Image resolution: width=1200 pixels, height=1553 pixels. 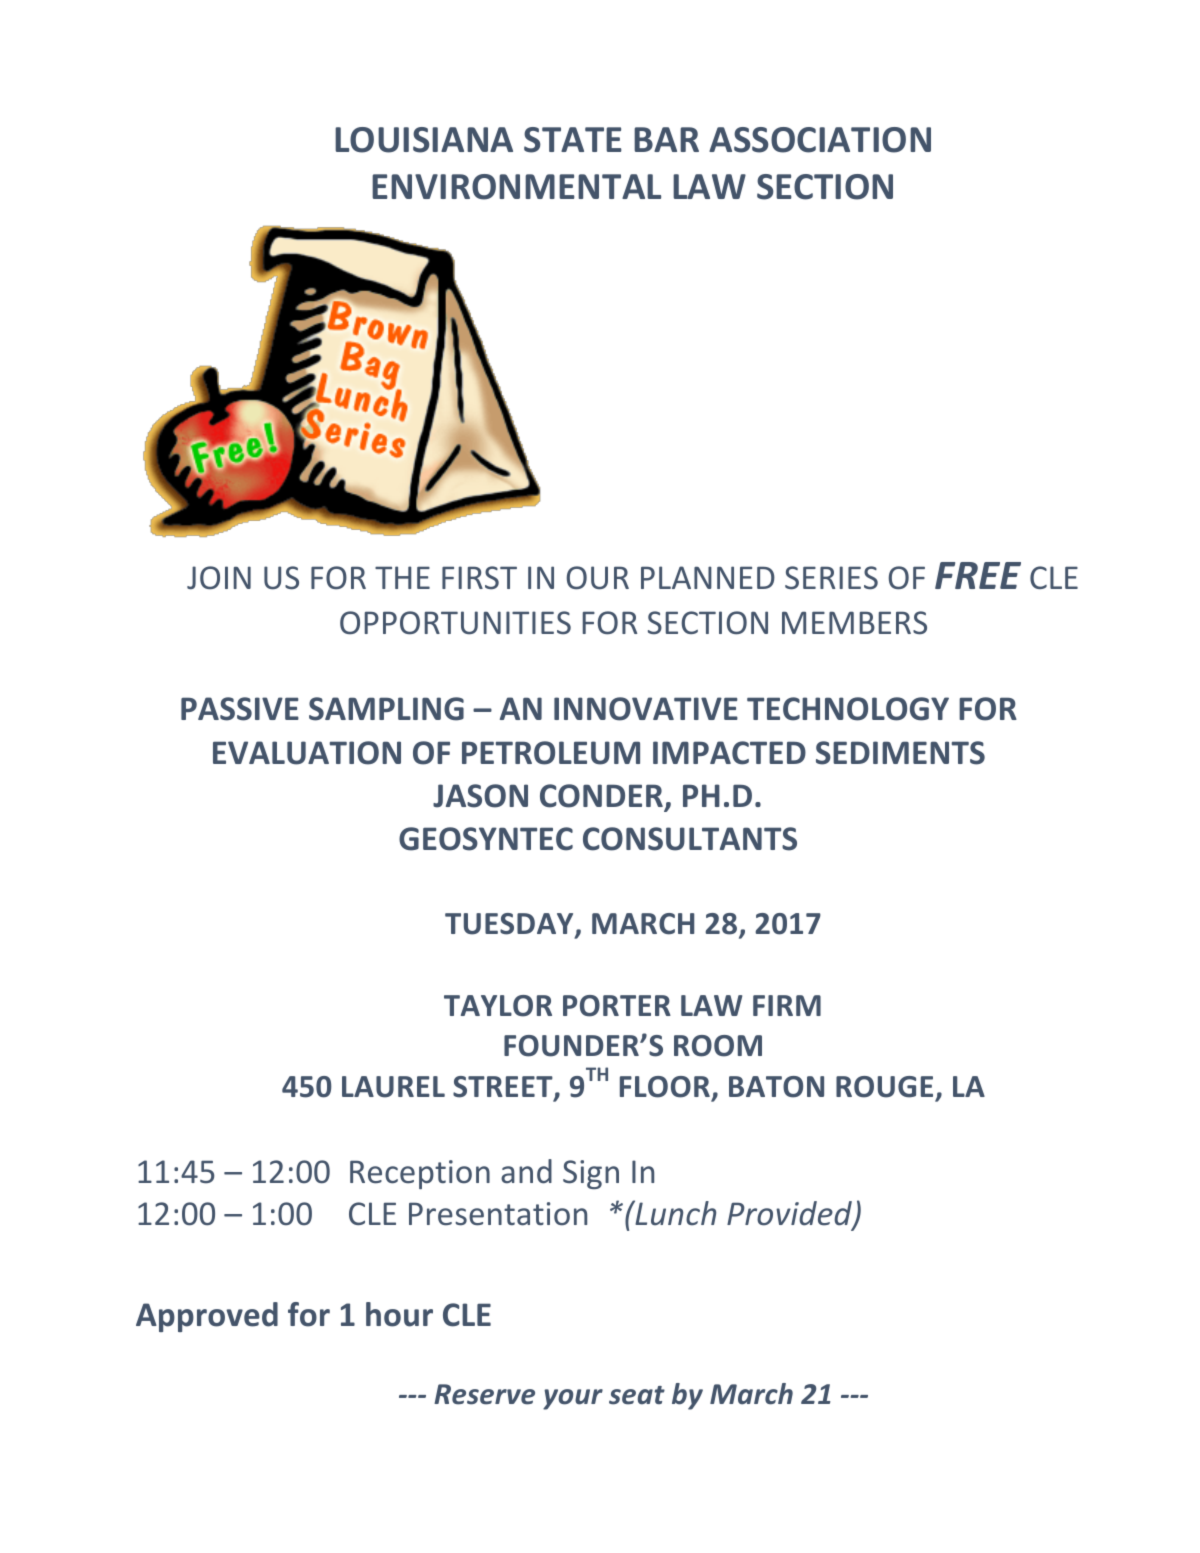 I want to click on LOUISIANA, so click(x=424, y=140).
